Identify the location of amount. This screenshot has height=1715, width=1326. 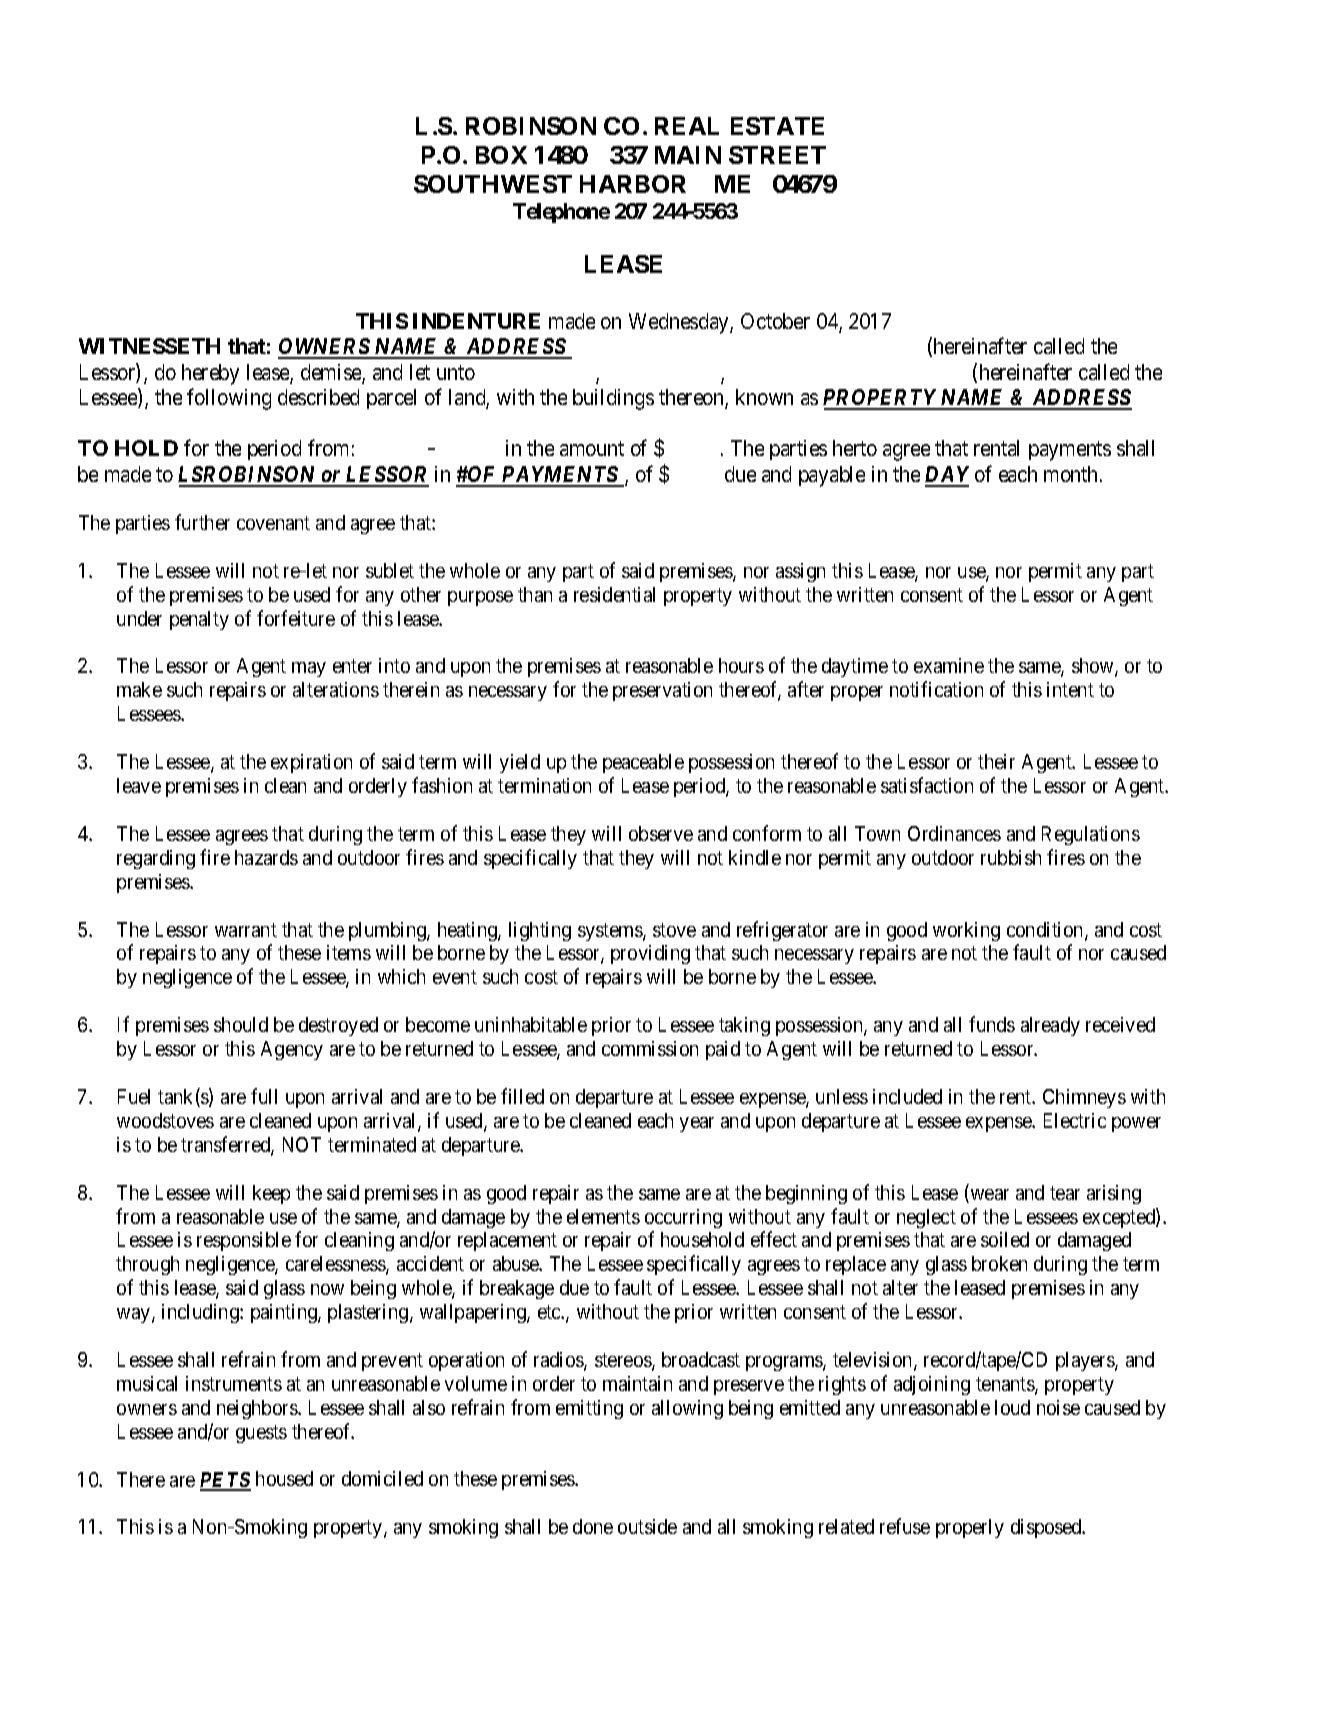
(592, 449).
